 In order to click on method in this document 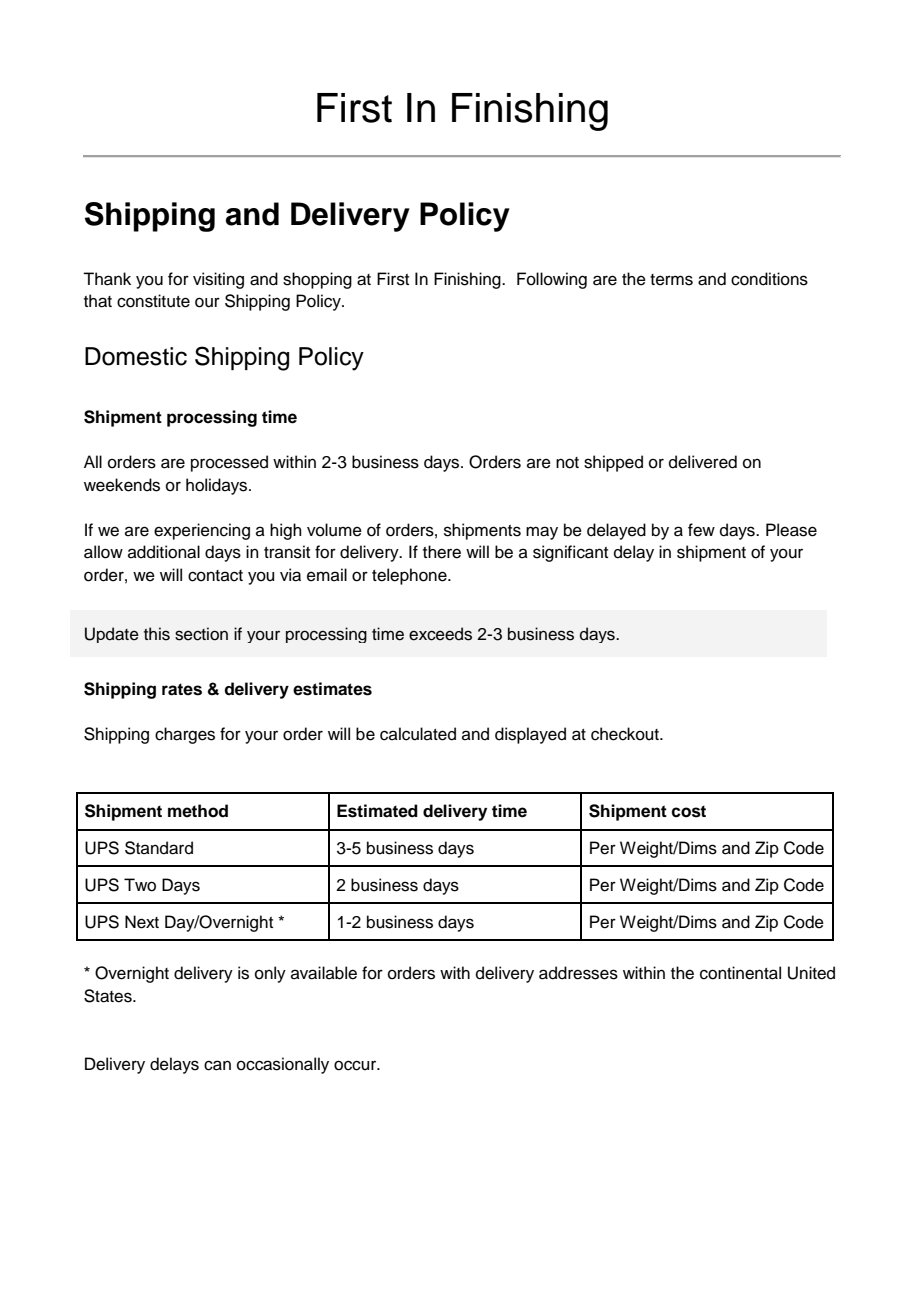, I will do `click(198, 811)`.
